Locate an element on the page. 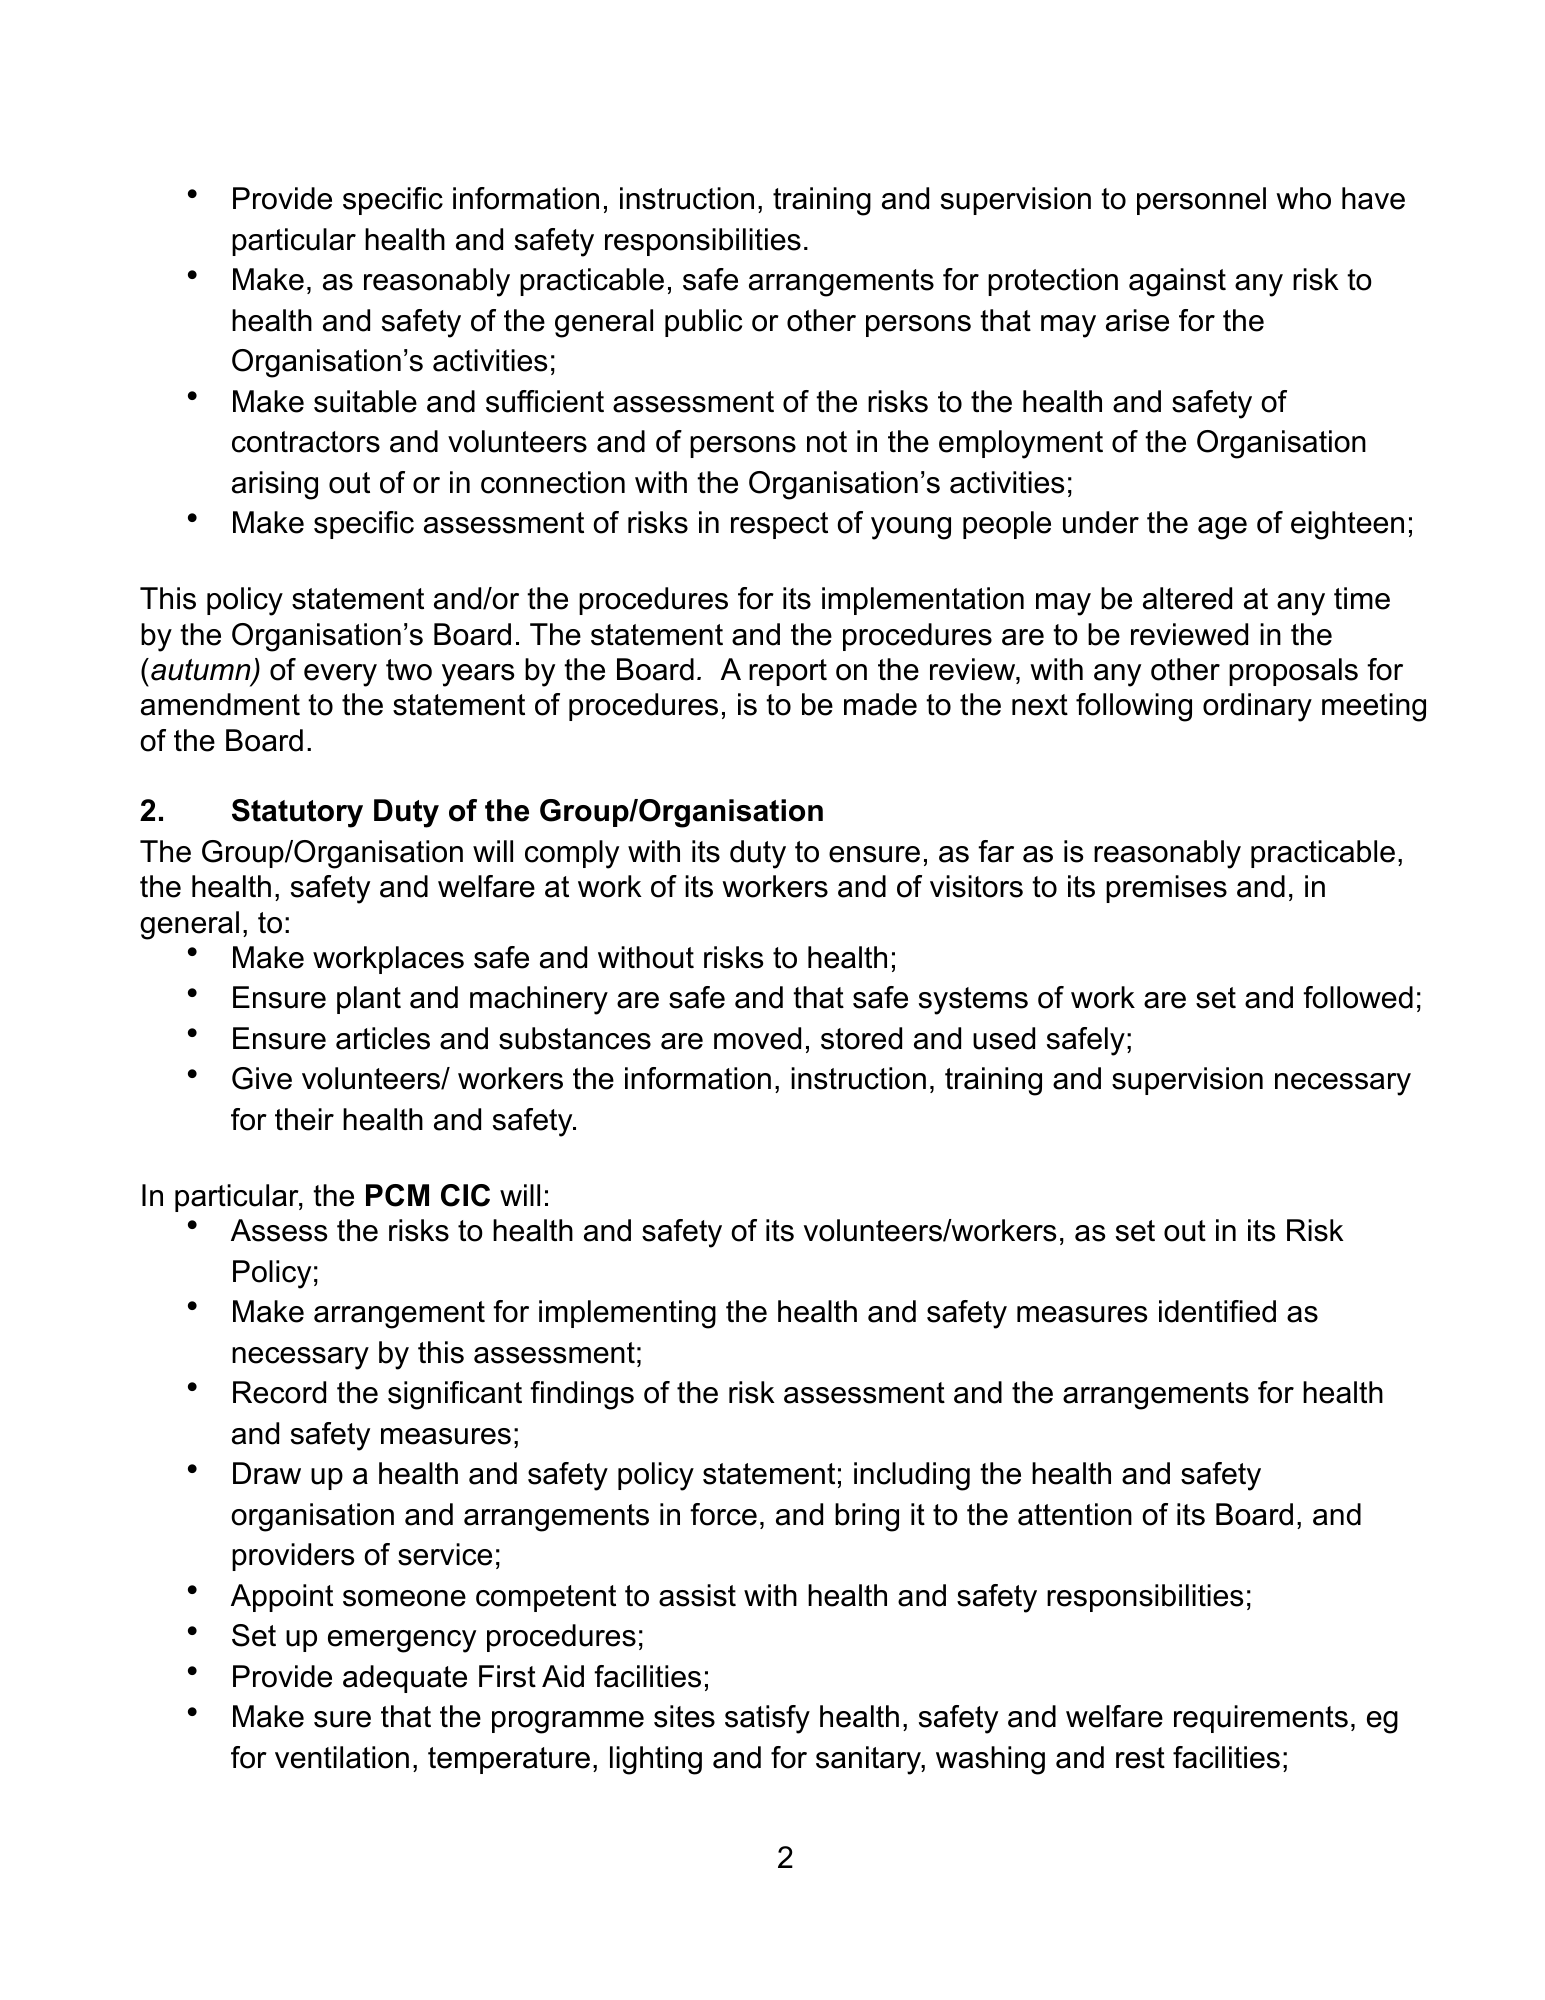 This document has width=1545, height=2000. ventilation is located at coordinates (342, 1757).
